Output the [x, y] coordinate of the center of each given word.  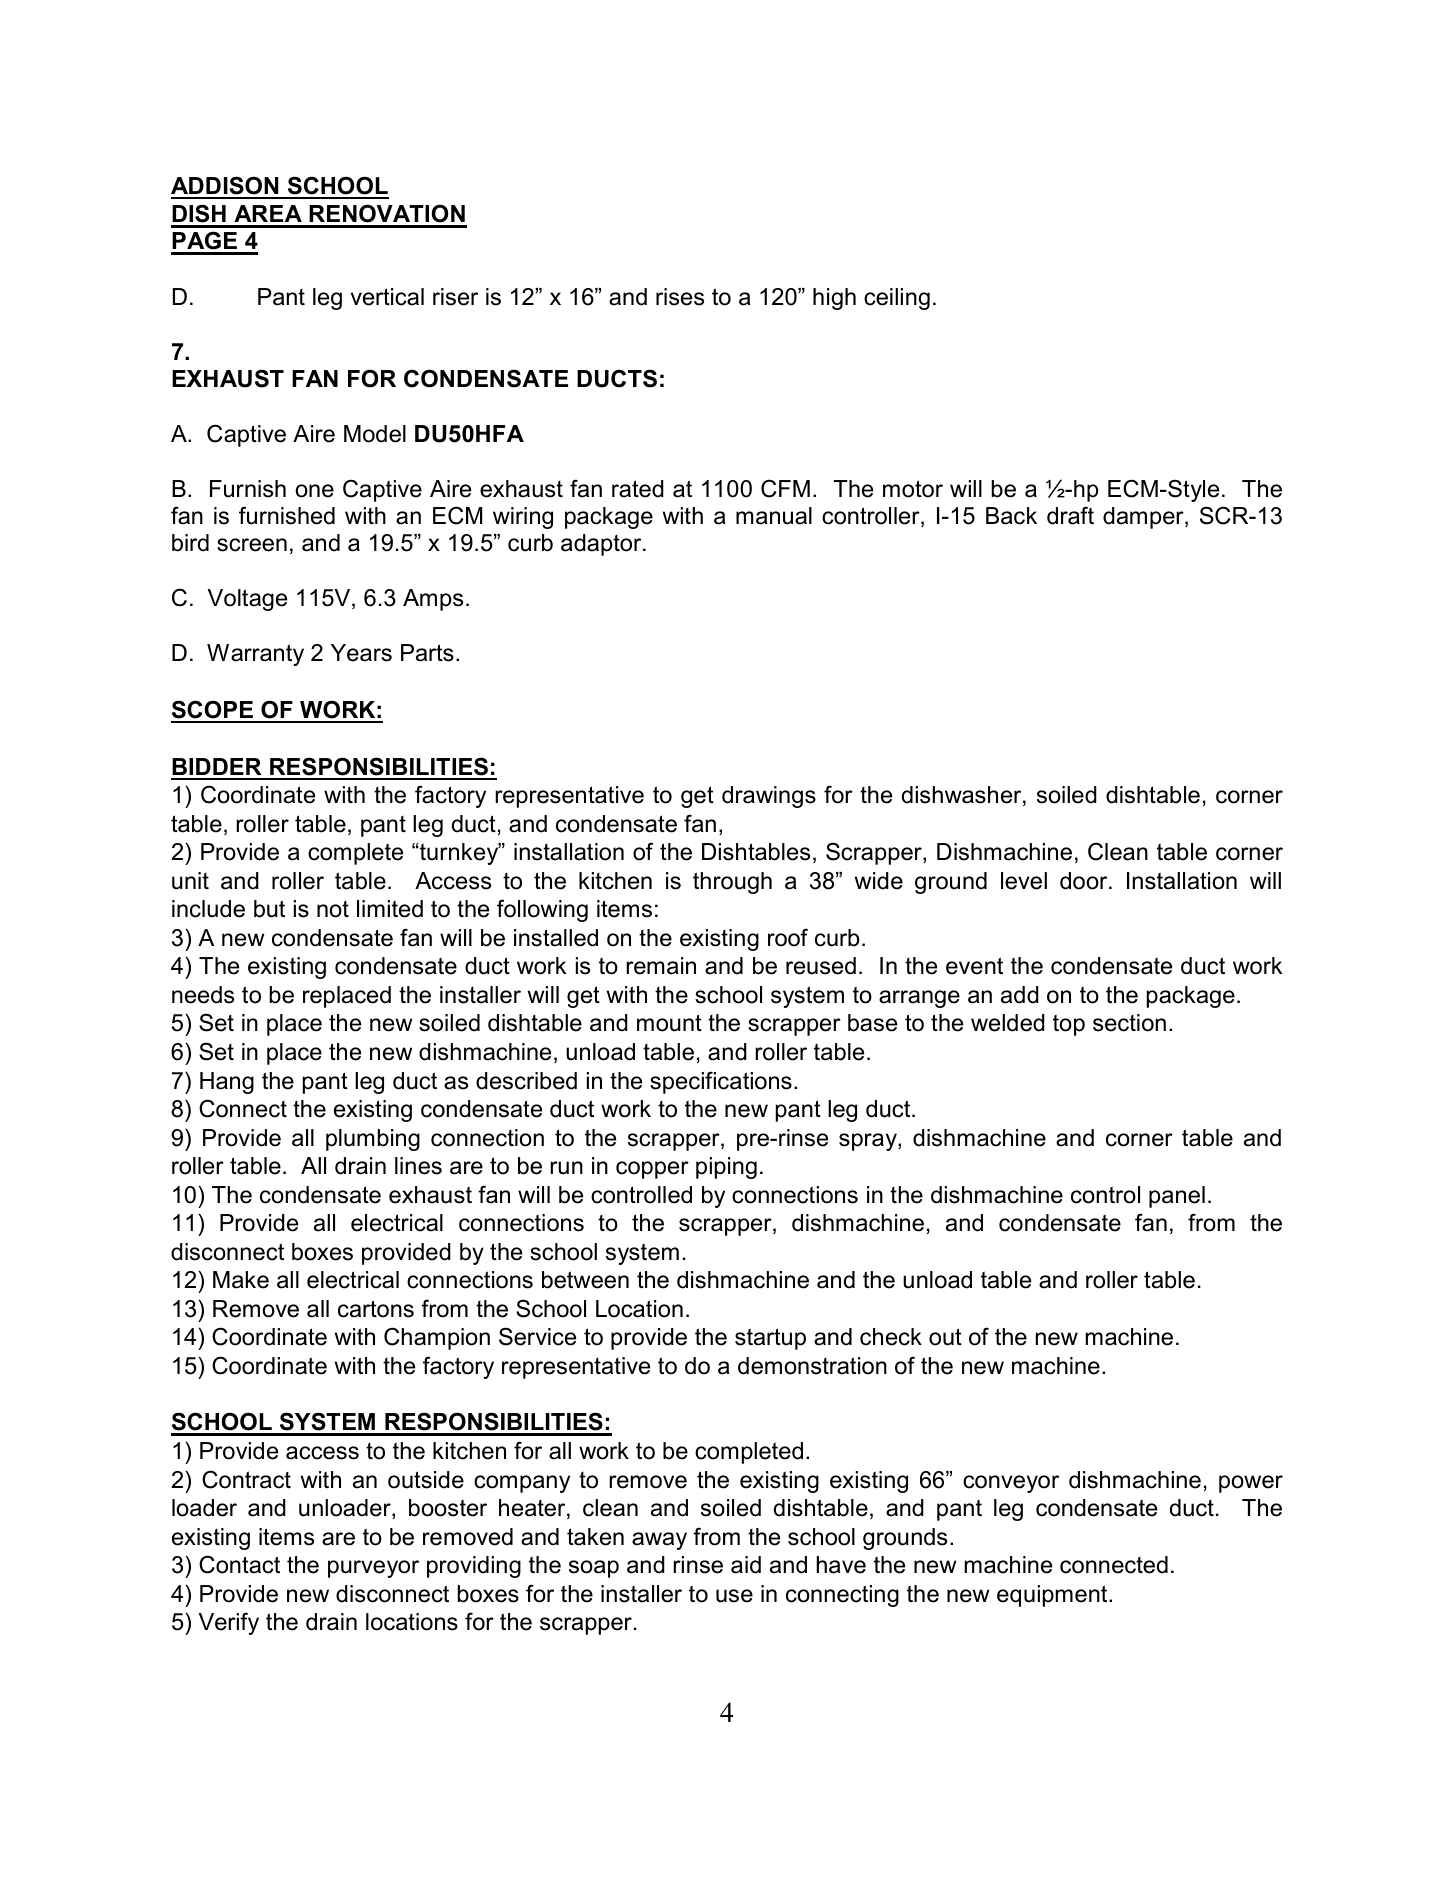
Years [361, 653]
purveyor [373, 1569]
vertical [387, 297]
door [1085, 881]
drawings [769, 797]
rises [680, 297]
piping [726, 1168]
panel [1177, 1197]
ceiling [897, 299]
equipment [1053, 1596]
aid [746, 1565]
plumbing [373, 1140]
